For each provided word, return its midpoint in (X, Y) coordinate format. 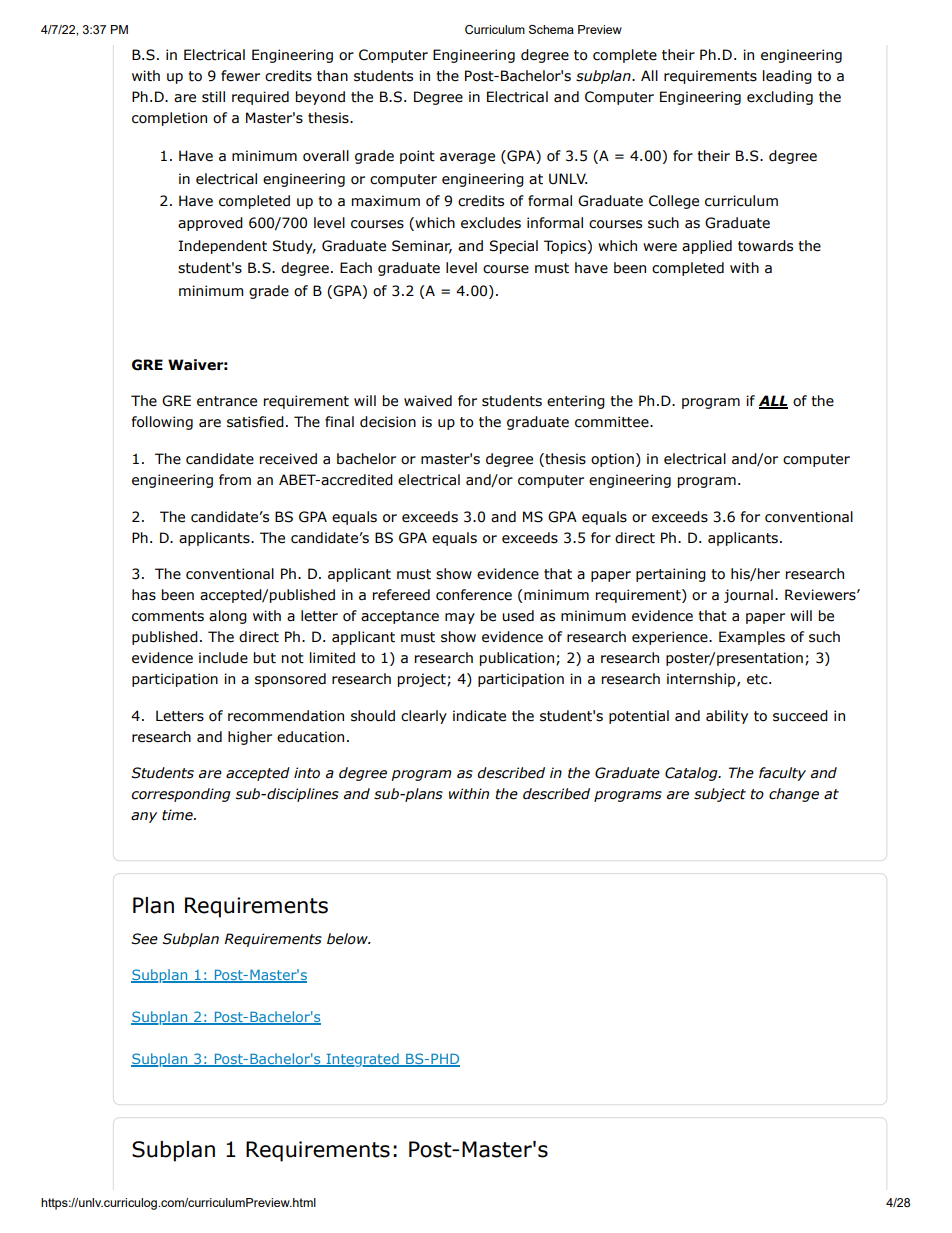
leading (787, 77)
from (235, 480)
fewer (240, 76)
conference (474, 595)
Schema (551, 29)
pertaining (671, 575)
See (144, 939)
